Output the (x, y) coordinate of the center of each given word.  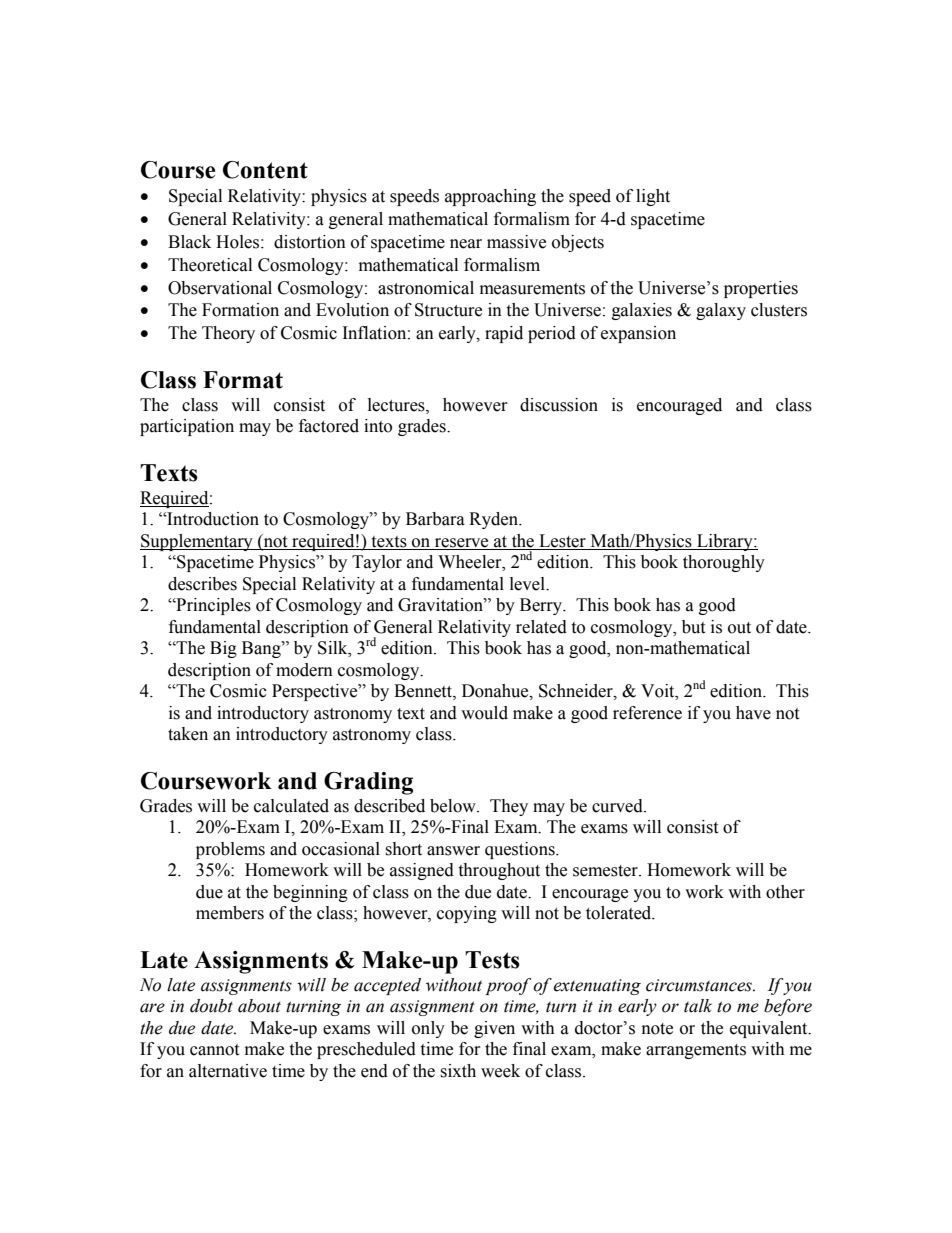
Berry (542, 606)
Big (223, 649)
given (494, 1029)
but (693, 627)
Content (265, 170)
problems (230, 850)
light (653, 197)
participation (187, 427)
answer (453, 851)
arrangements (696, 1051)
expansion (638, 334)
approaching (490, 197)
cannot (214, 1050)
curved (618, 806)
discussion (559, 405)
